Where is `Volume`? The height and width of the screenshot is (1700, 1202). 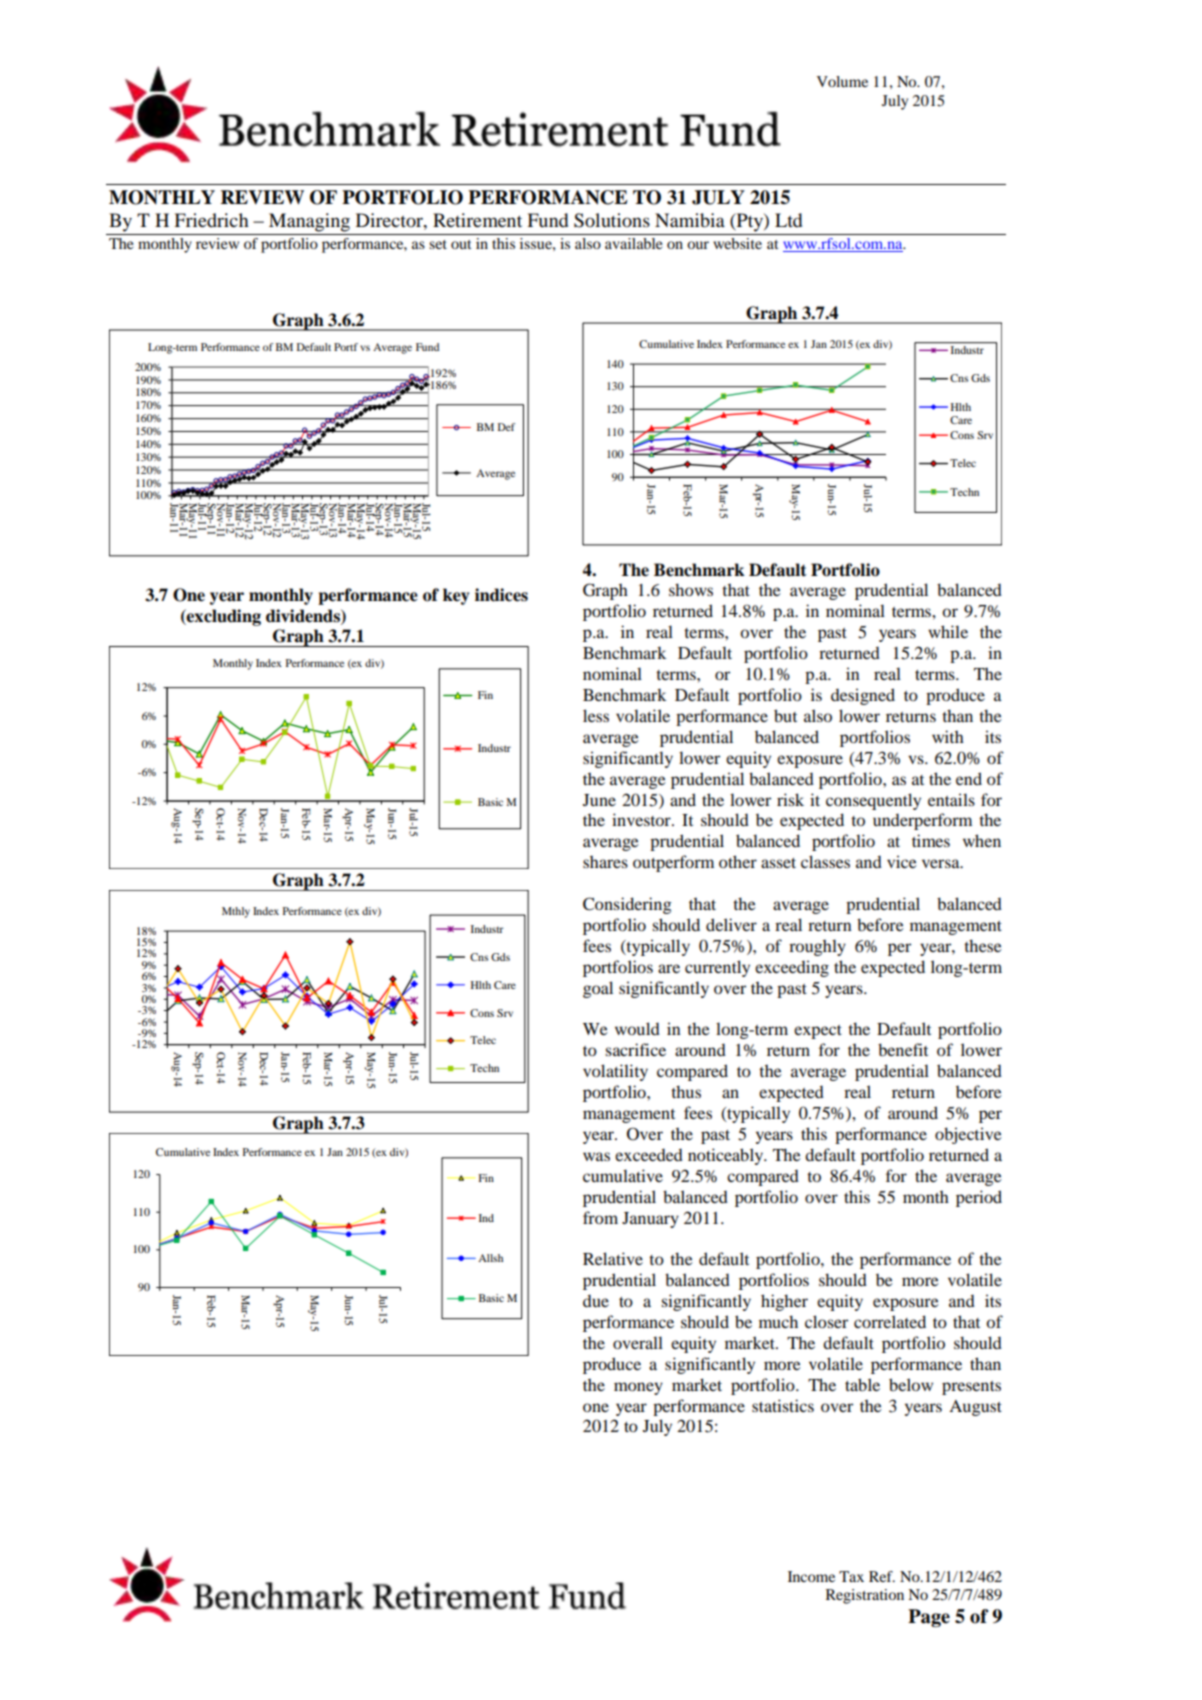
Volume is located at coordinates (842, 81).
